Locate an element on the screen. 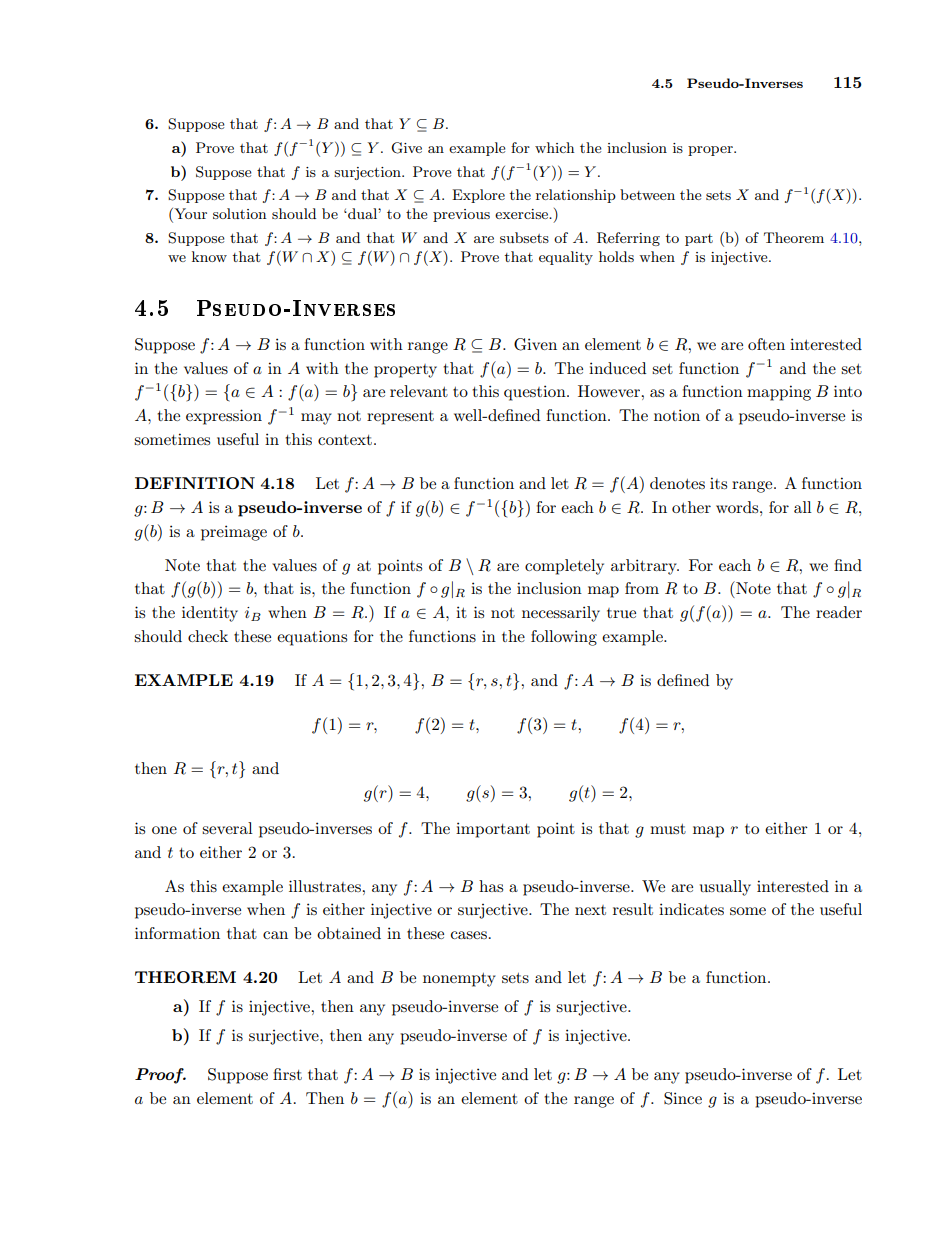 The image size is (952, 1233). question is located at coordinates (536, 393).
